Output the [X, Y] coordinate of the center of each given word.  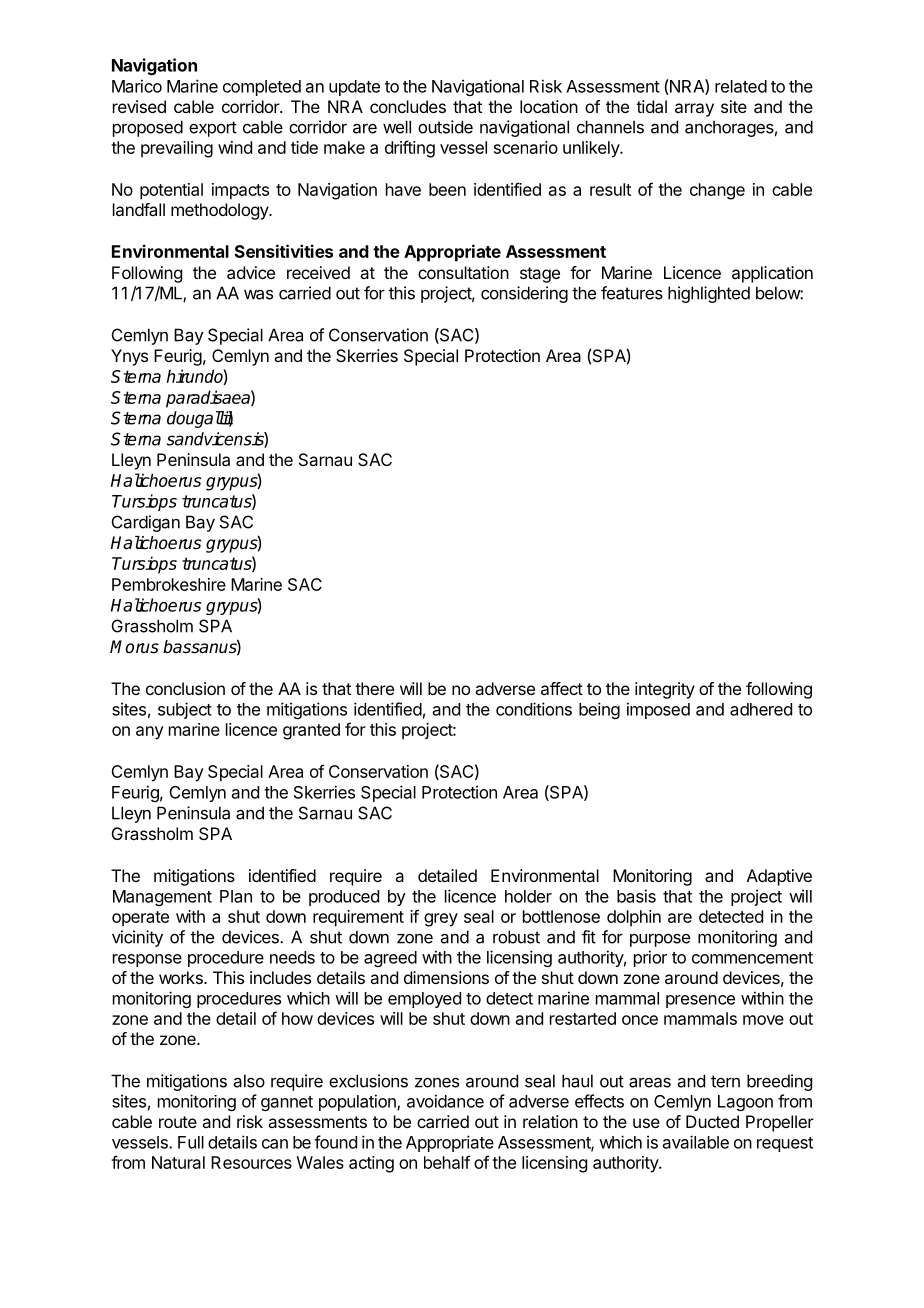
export [213, 129]
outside [445, 127]
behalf [447, 1162]
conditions [534, 709]
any [150, 733]
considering [524, 294]
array [694, 110]
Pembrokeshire [169, 584]
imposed [658, 710]
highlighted [709, 294]
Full [191, 1142]
